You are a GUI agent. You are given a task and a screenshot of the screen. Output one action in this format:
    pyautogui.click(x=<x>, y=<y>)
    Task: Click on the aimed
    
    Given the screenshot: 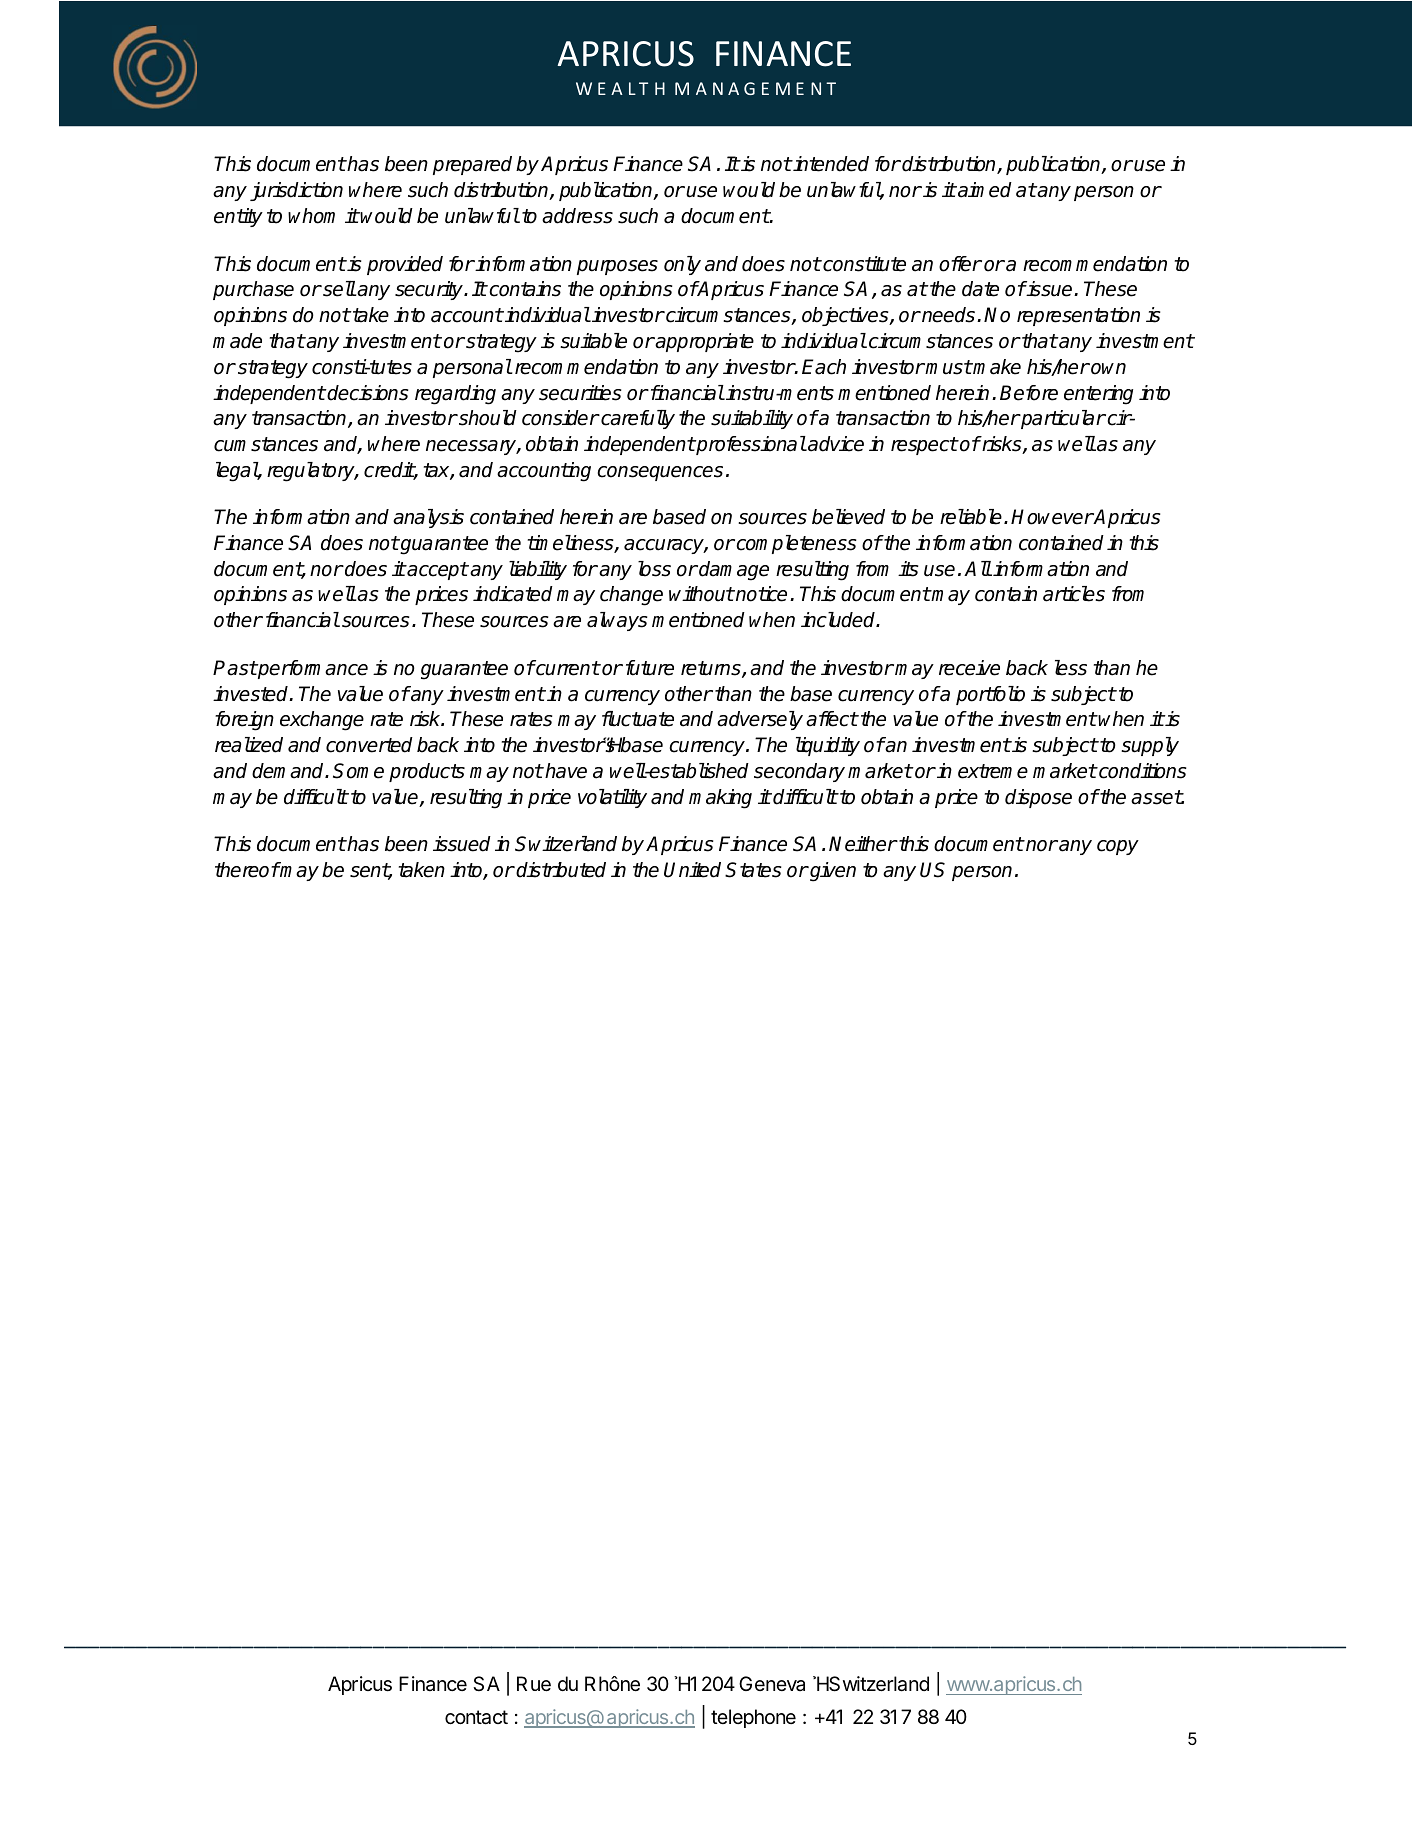 What is the action you would take?
    pyautogui.click(x=984, y=190)
